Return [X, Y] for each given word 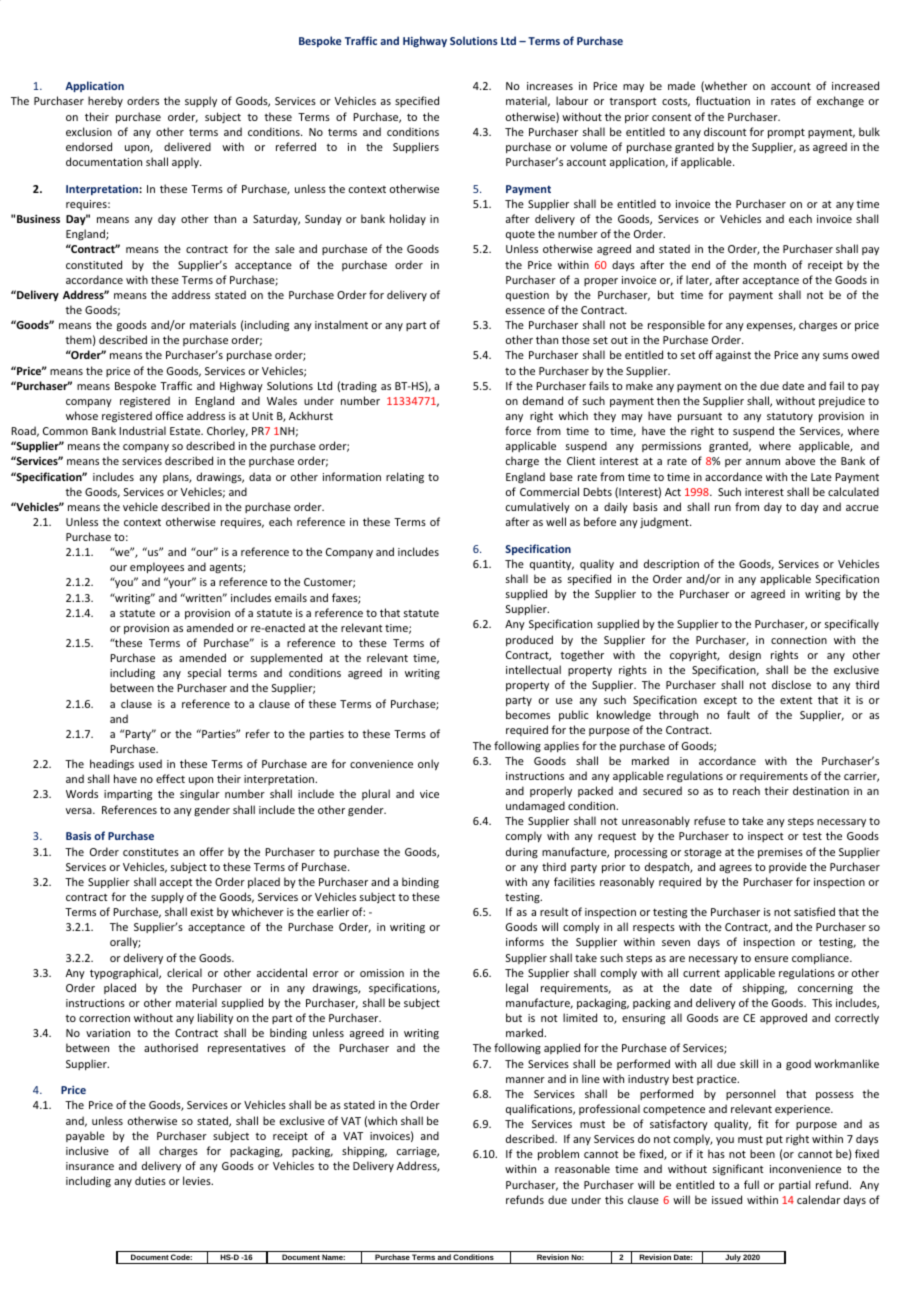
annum [763, 462]
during [522, 852]
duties [150, 1180]
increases [550, 86]
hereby [105, 101]
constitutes [151, 852]
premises [780, 853]
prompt [786, 133]
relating [405, 477]
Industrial [142, 430]
